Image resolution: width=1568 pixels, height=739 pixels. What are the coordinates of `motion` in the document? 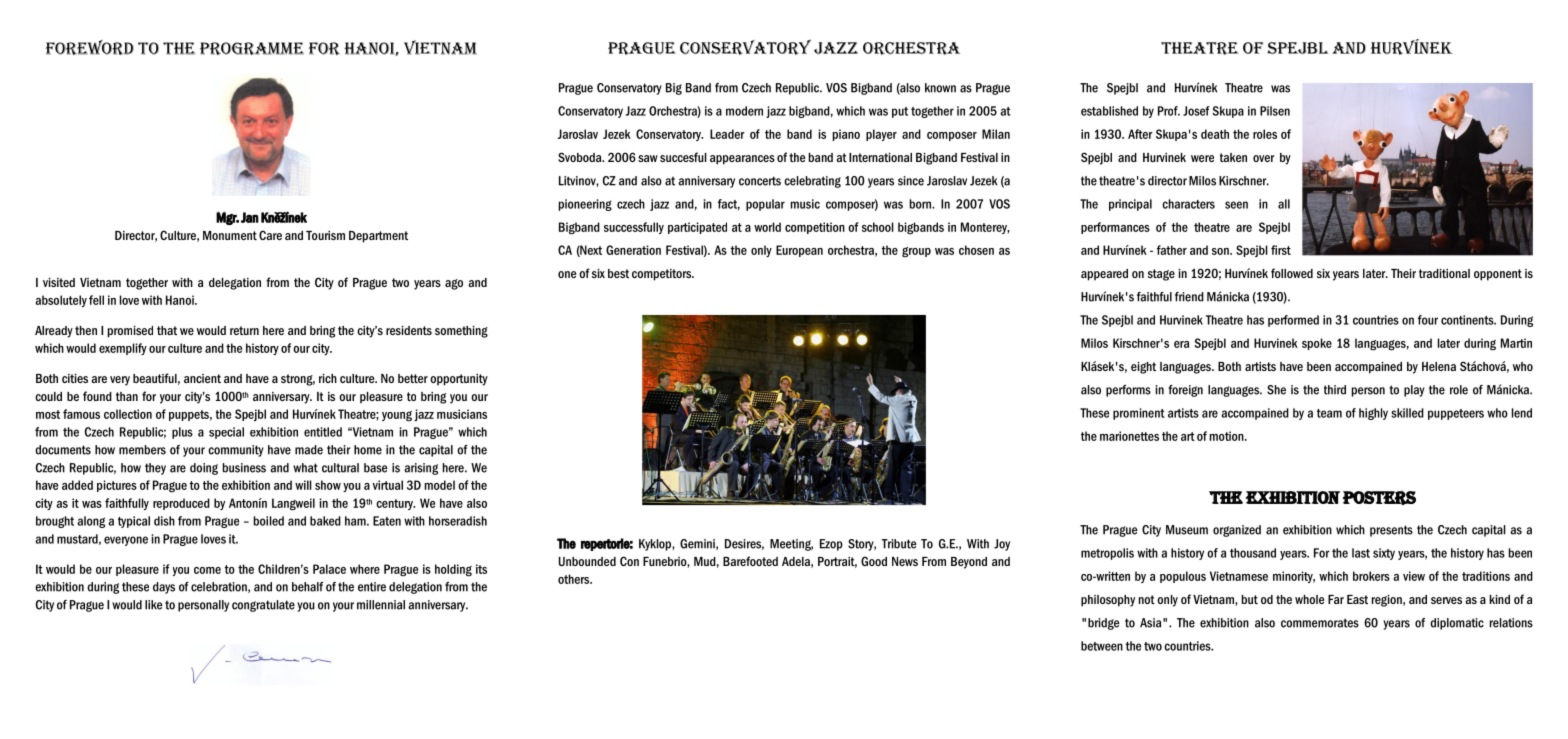 It's located at (1228, 436).
